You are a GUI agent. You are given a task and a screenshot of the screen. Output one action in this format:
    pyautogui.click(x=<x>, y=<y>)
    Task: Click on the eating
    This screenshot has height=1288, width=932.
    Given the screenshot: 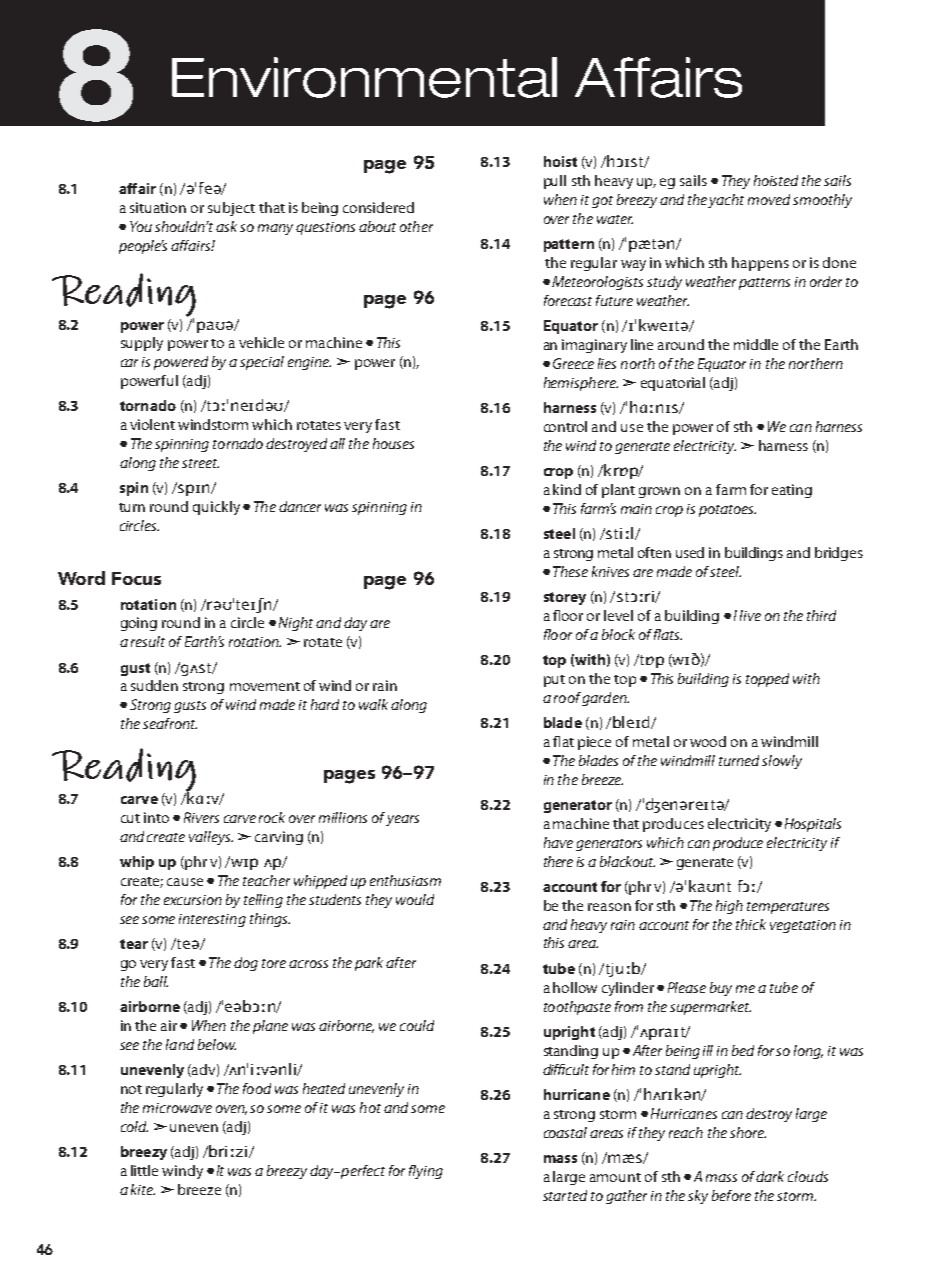 What is the action you would take?
    pyautogui.click(x=792, y=491)
